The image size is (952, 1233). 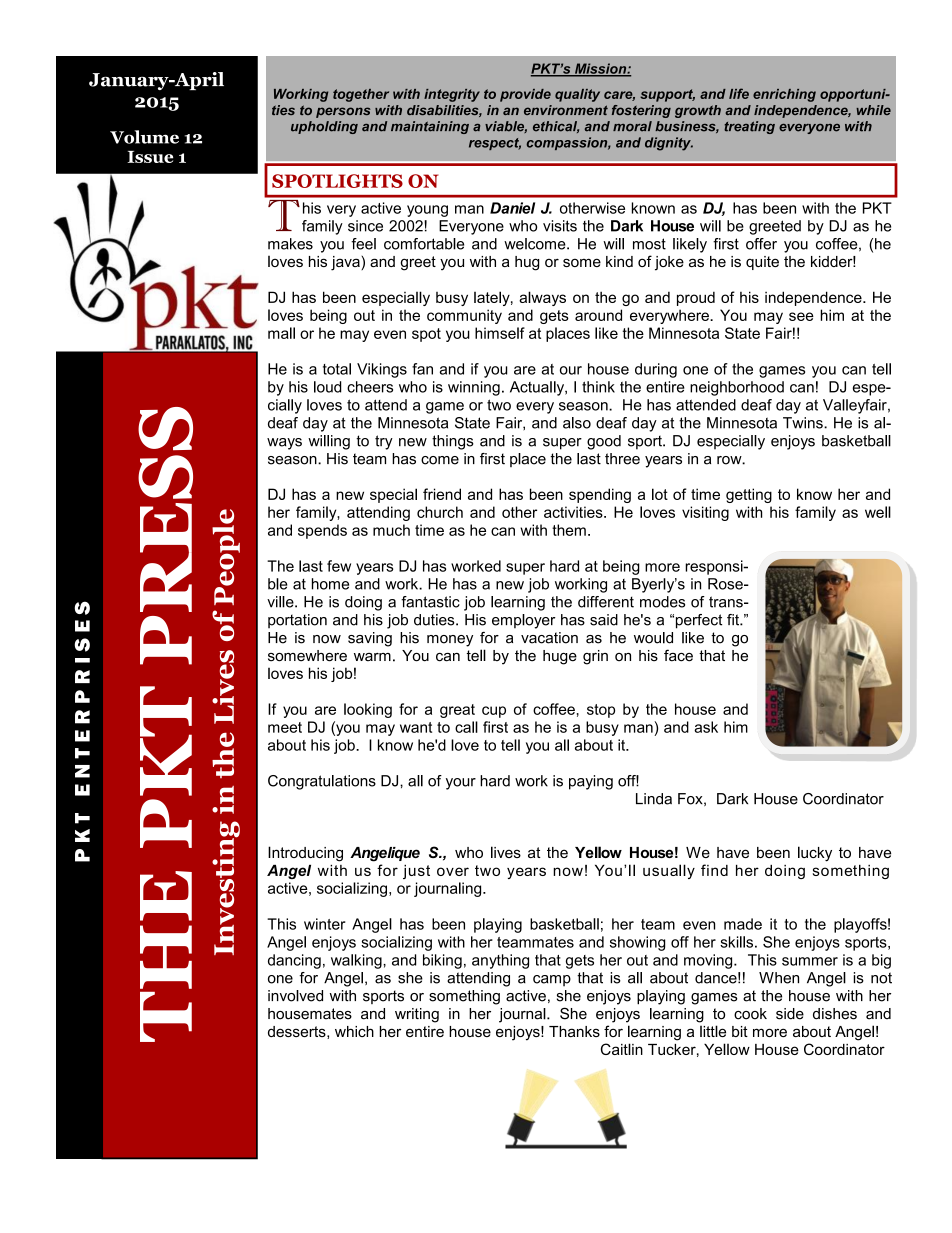 I want to click on see, so click(x=801, y=316).
